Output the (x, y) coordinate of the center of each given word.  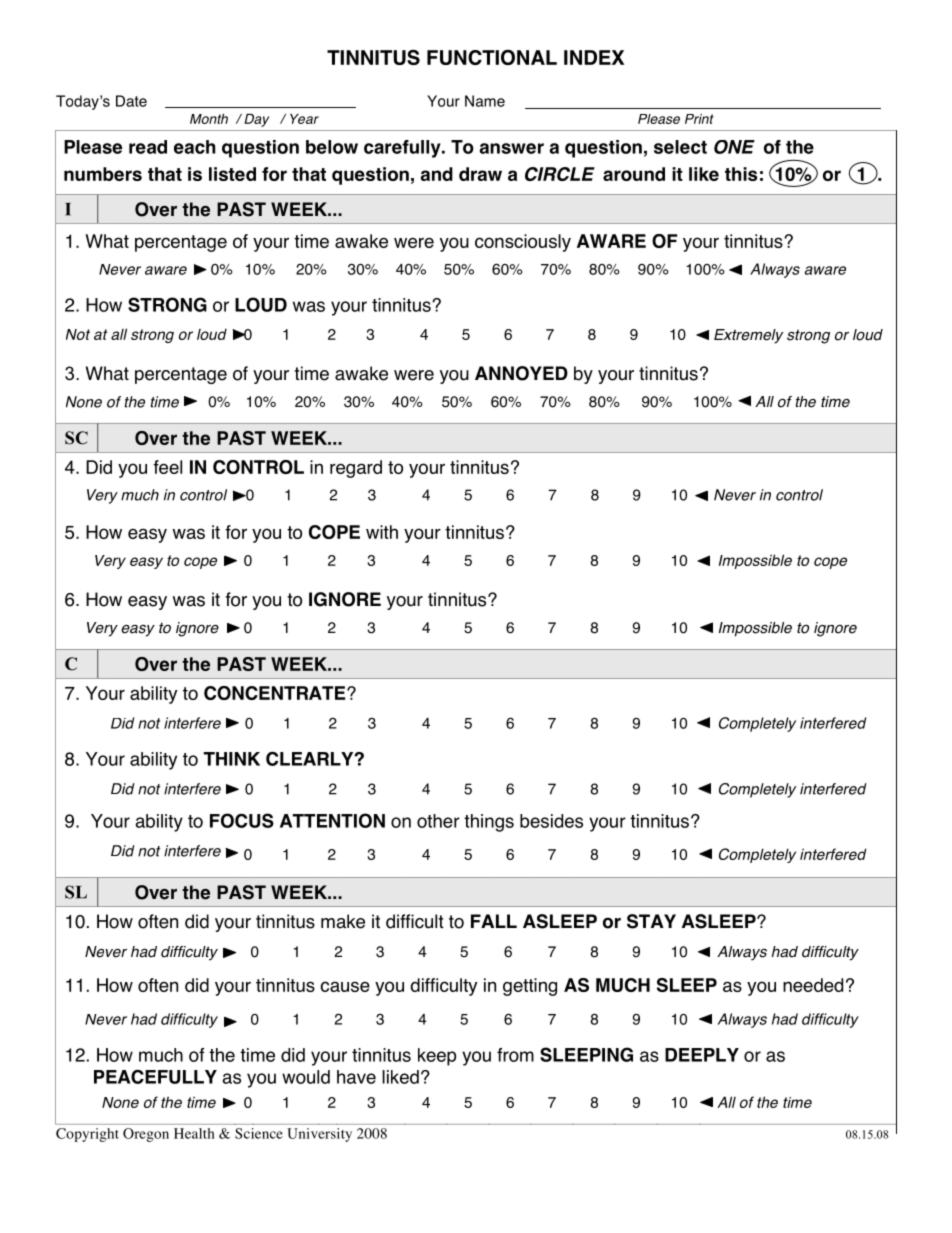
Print (699, 119)
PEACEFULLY (155, 1077)
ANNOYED (521, 373)
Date (131, 101)
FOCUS (242, 820)
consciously (523, 243)
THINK (231, 759)
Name (485, 101)
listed (232, 174)
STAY (651, 921)
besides (551, 821)
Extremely (748, 336)
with (382, 532)
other (438, 821)
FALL (494, 921)
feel (167, 467)
